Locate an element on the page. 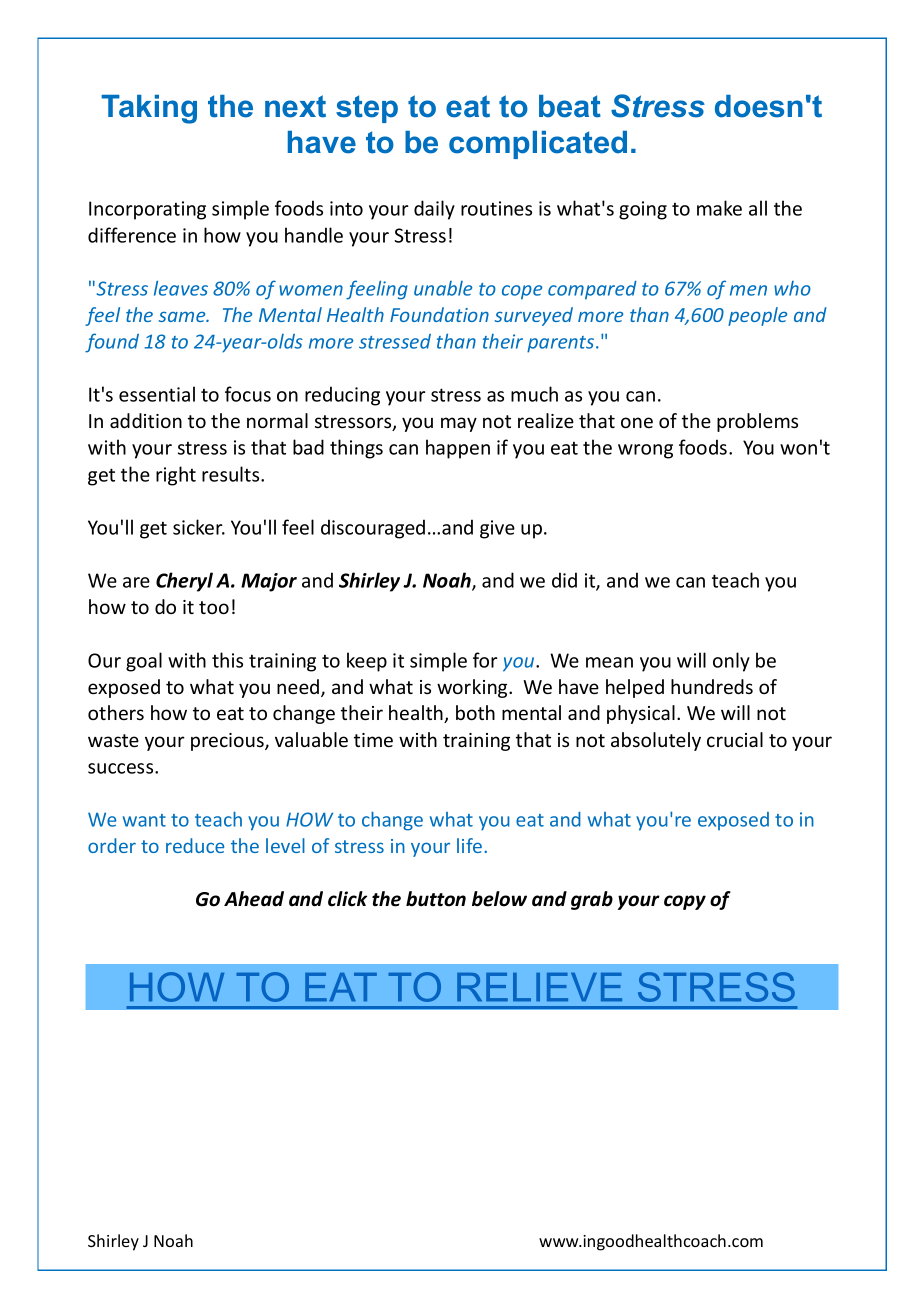 The width and height of the document is (924, 1308). RELIEVE is located at coordinates (539, 987).
